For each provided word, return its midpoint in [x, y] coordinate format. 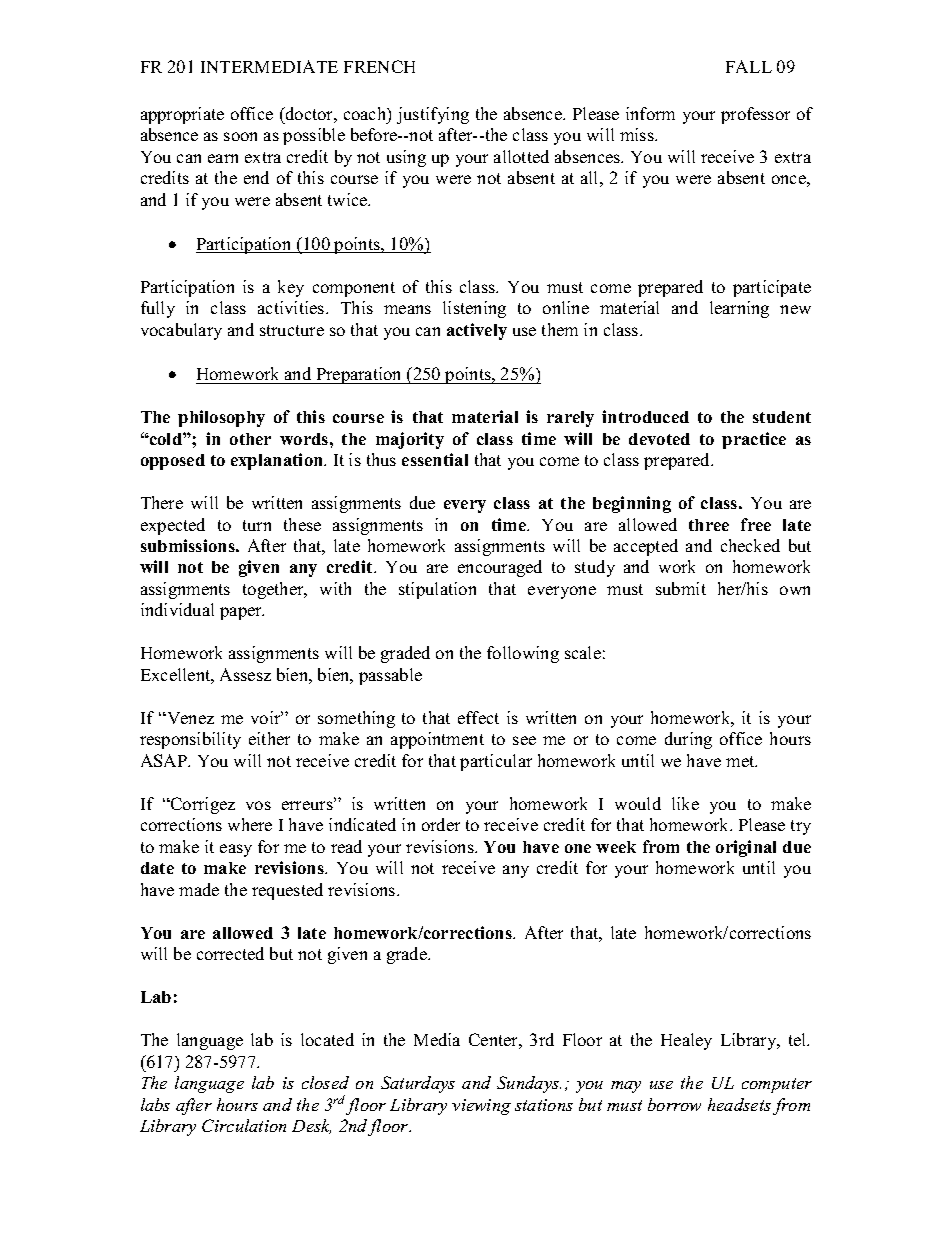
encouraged [500, 568]
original [746, 848]
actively [477, 331]
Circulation [244, 1125]
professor [755, 115]
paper [242, 613]
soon [240, 136]
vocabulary [181, 331]
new [795, 309]
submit [681, 588]
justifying [433, 115]
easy [236, 850]
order [441, 824]
